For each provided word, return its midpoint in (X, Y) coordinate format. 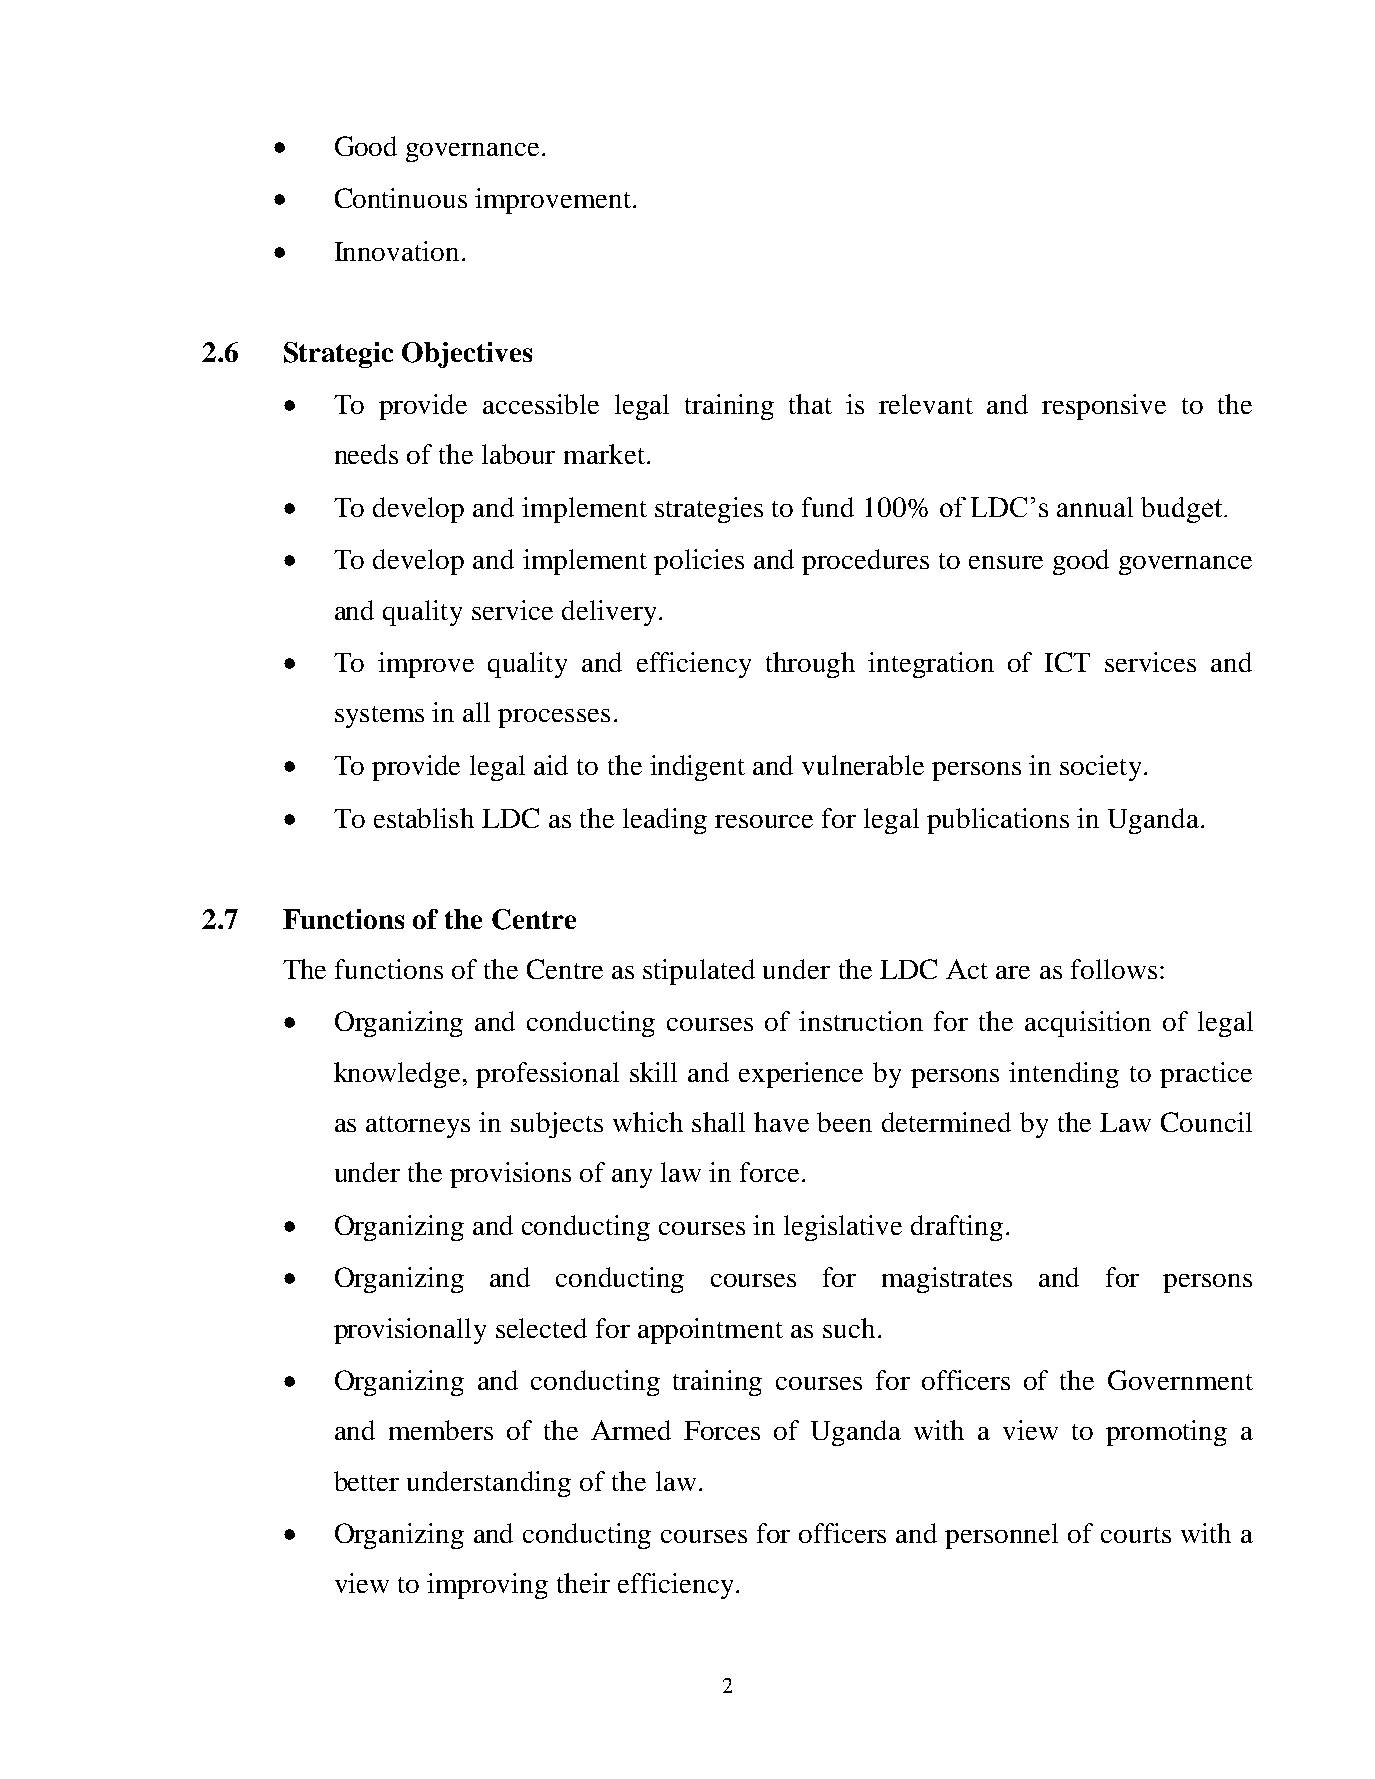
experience (801, 1075)
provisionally (410, 1331)
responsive (1104, 407)
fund (828, 507)
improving (487, 1586)
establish (424, 818)
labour (518, 454)
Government (1180, 1380)
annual (1095, 507)
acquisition (1088, 1024)
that (810, 404)
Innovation (397, 251)
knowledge (397, 1075)
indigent (697, 768)
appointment (710, 1331)
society (1100, 768)
